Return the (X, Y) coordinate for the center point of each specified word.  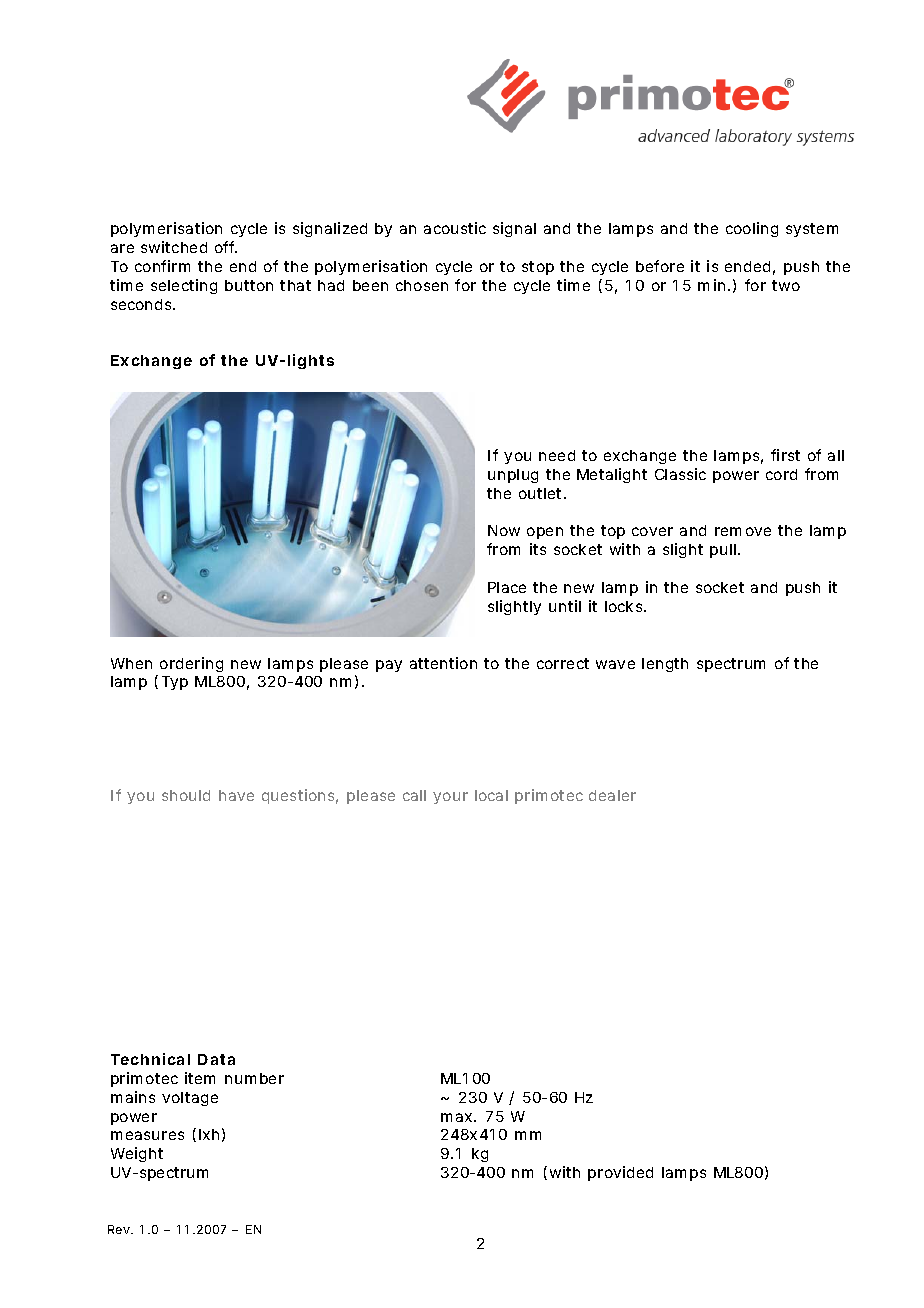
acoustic (455, 228)
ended (747, 266)
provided (620, 1173)
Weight (137, 1154)
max (458, 1117)
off (226, 247)
